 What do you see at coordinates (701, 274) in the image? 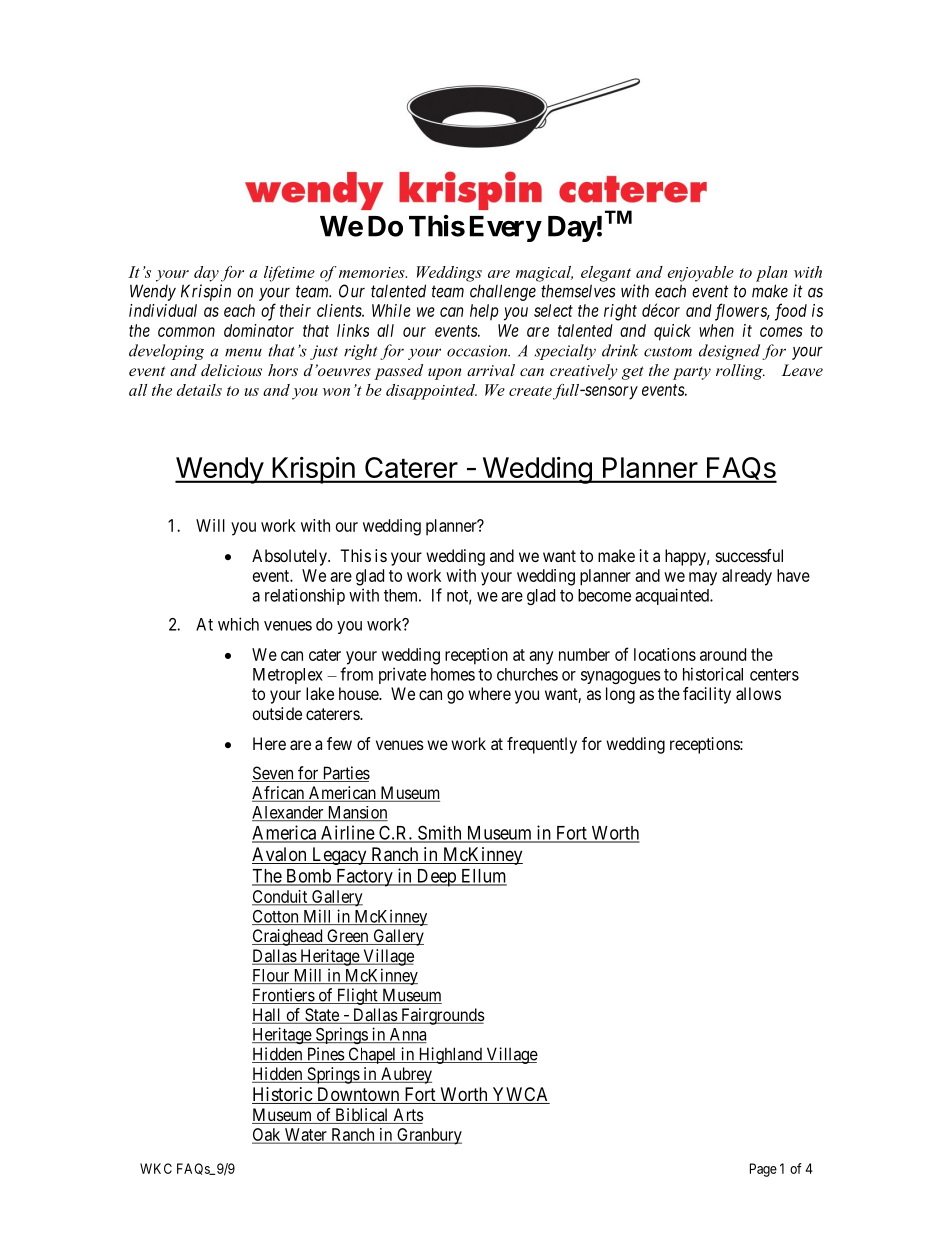
I see `enjoyable` at bounding box center [701, 274].
